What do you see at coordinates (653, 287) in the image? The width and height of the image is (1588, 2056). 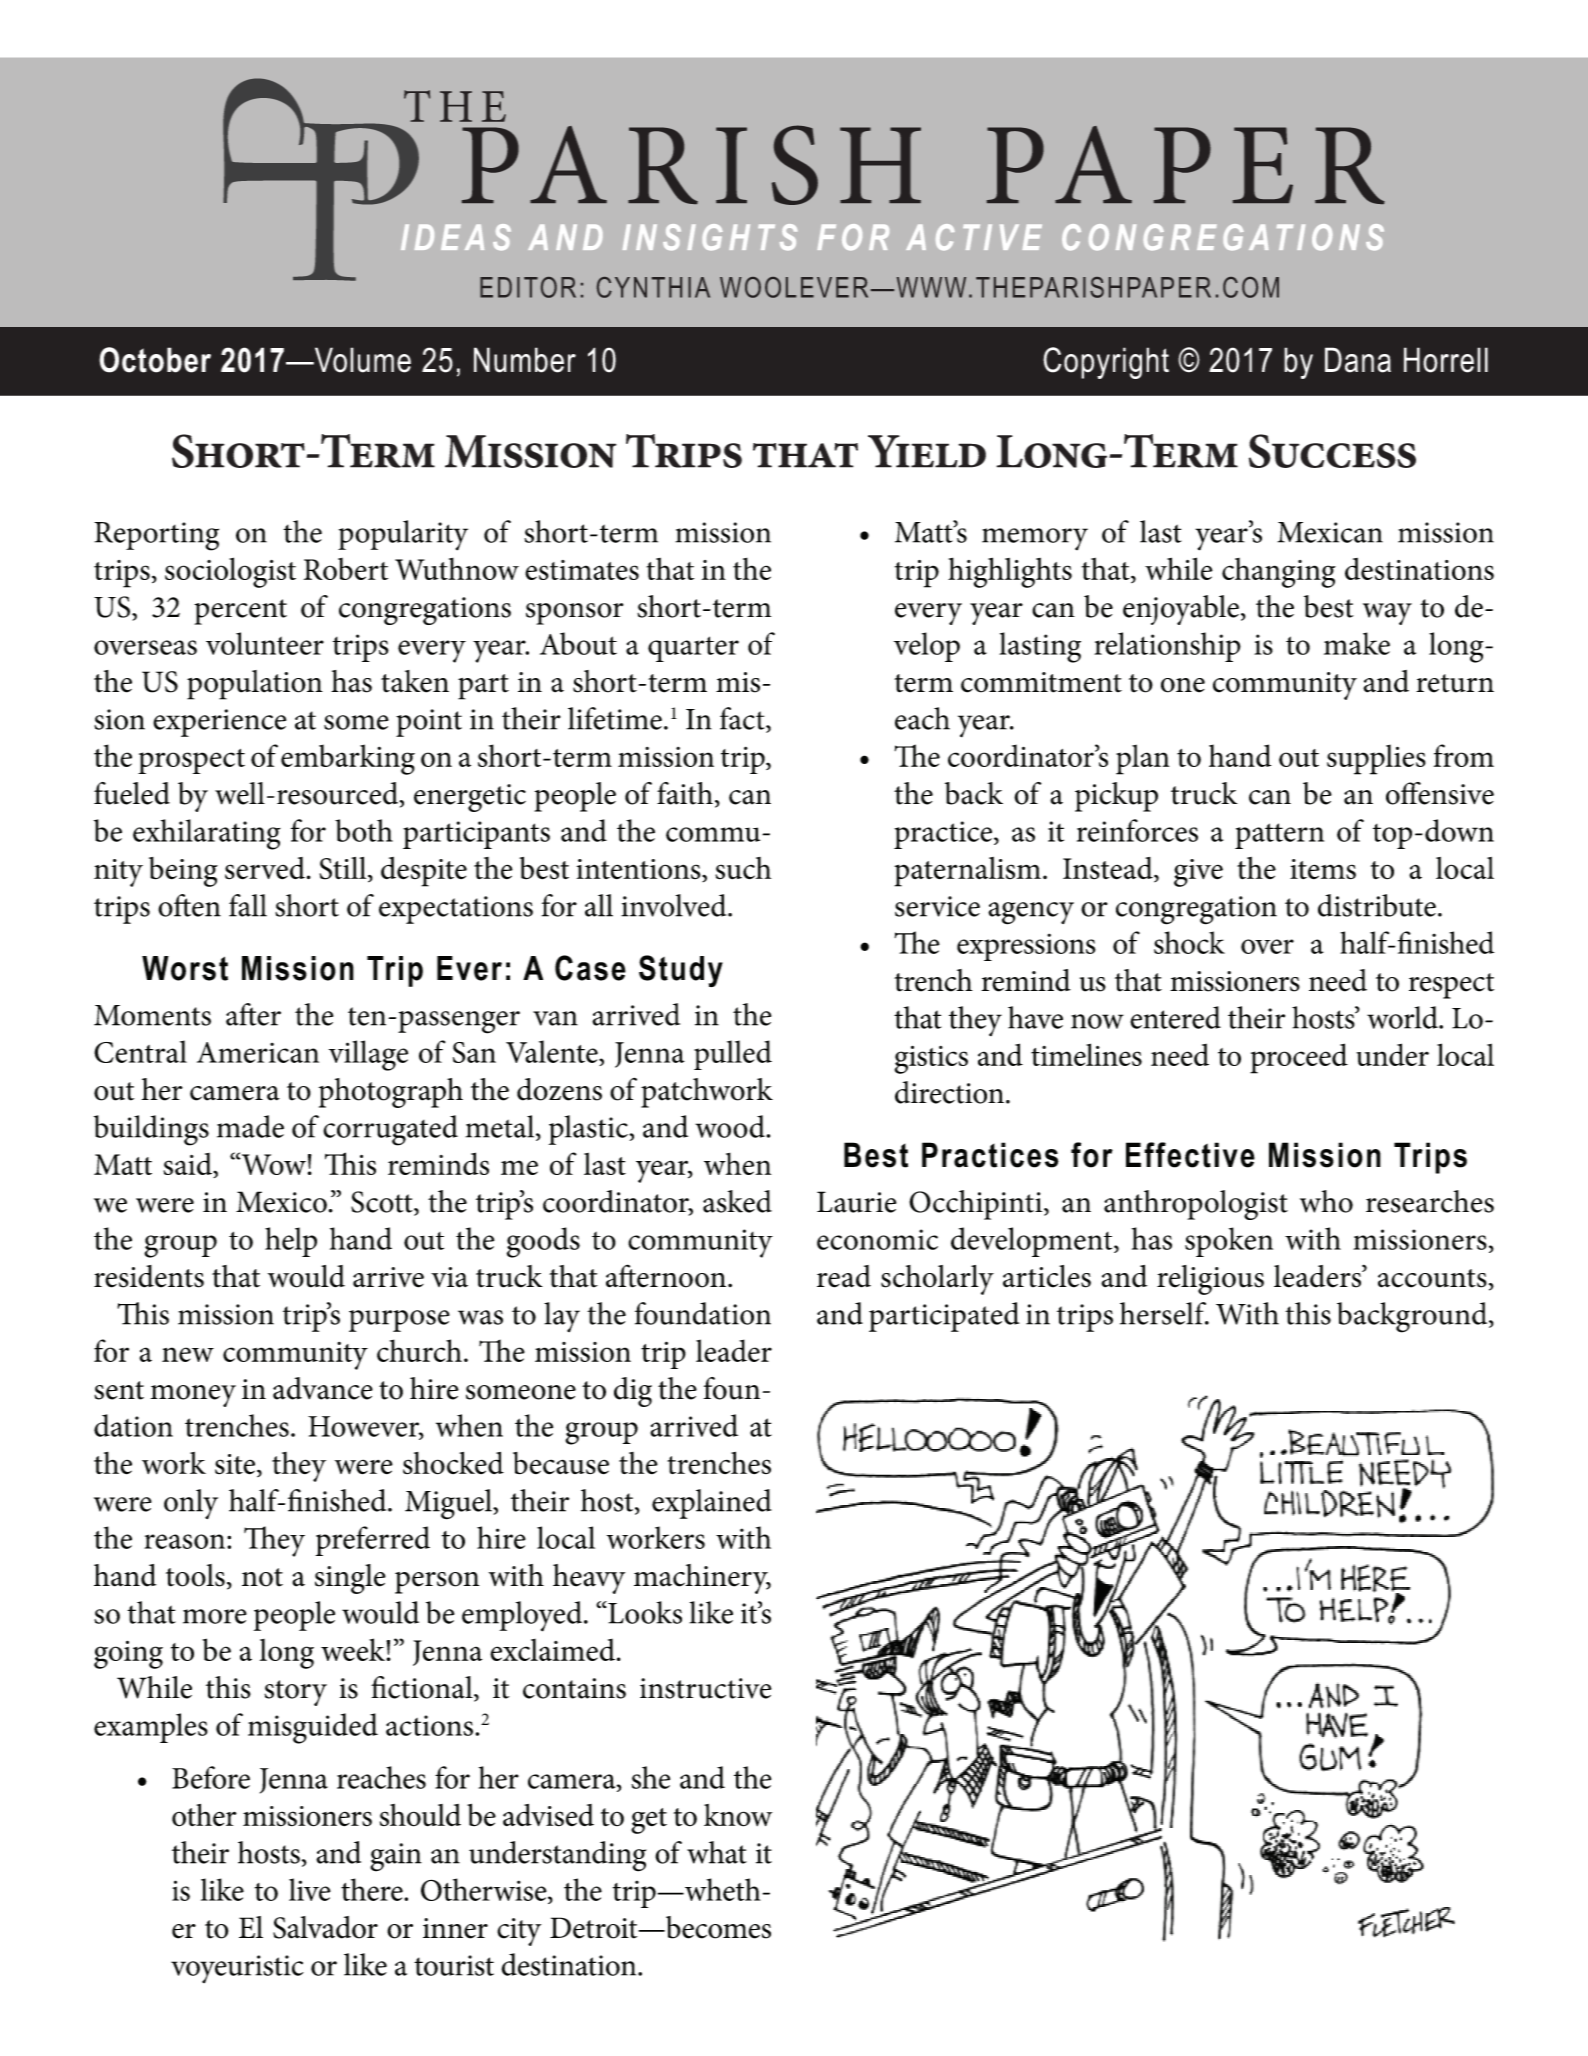 I see `CYNTHIA` at bounding box center [653, 287].
